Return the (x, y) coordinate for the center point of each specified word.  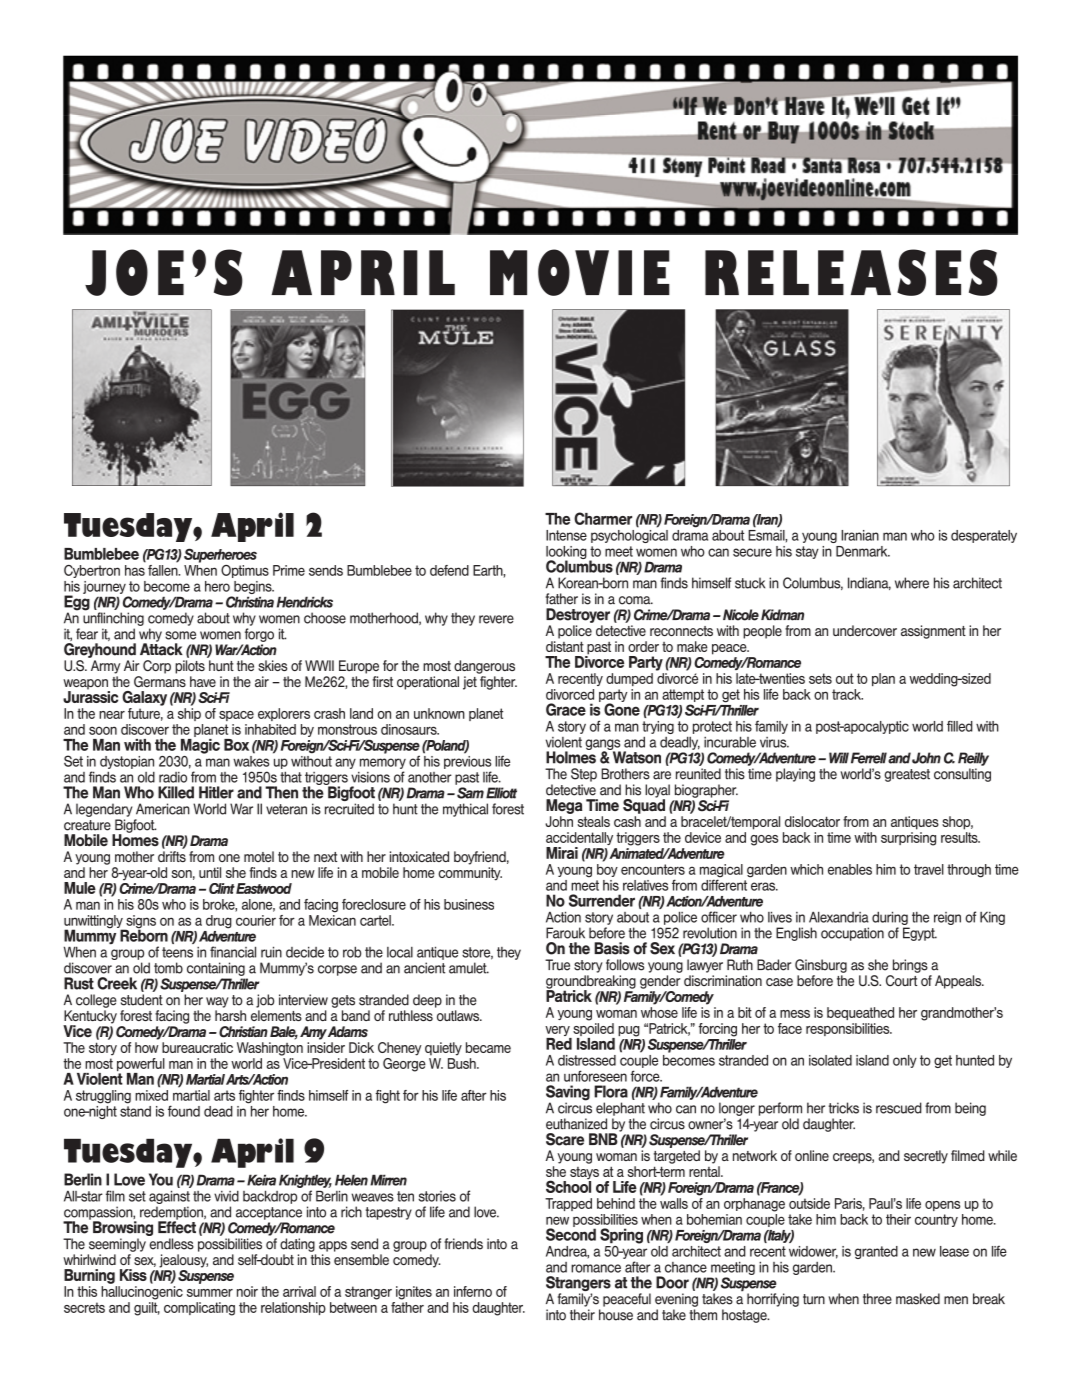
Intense (566, 535)
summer (210, 1293)
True (557, 965)
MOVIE (580, 272)
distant (565, 646)
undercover (865, 630)
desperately (984, 536)
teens (177, 952)
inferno (473, 1291)
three (877, 1299)
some (180, 635)
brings (910, 966)
